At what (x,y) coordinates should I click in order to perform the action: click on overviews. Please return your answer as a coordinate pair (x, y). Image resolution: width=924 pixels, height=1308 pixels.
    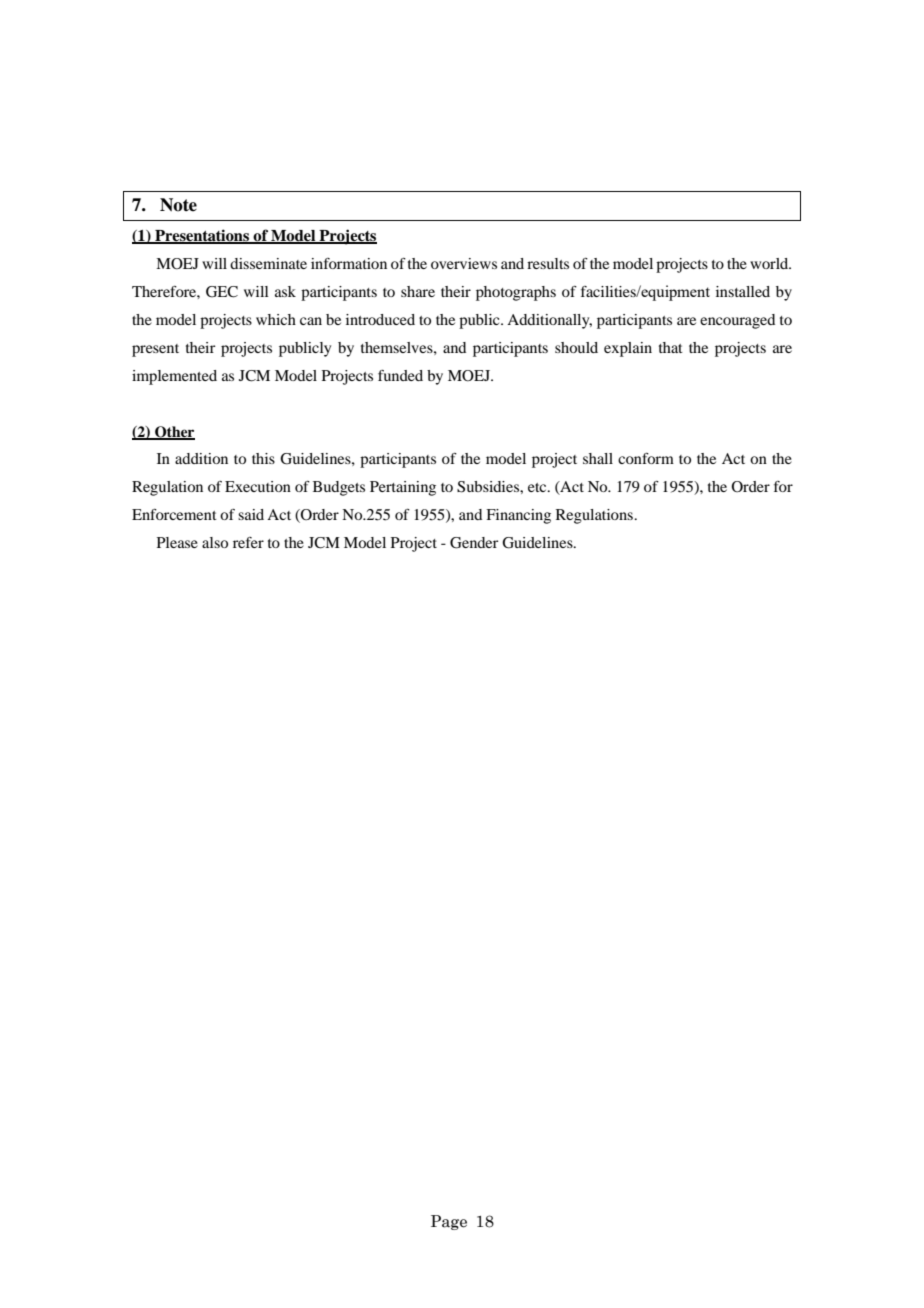
    Looking at the image, I should click on (464, 263).
